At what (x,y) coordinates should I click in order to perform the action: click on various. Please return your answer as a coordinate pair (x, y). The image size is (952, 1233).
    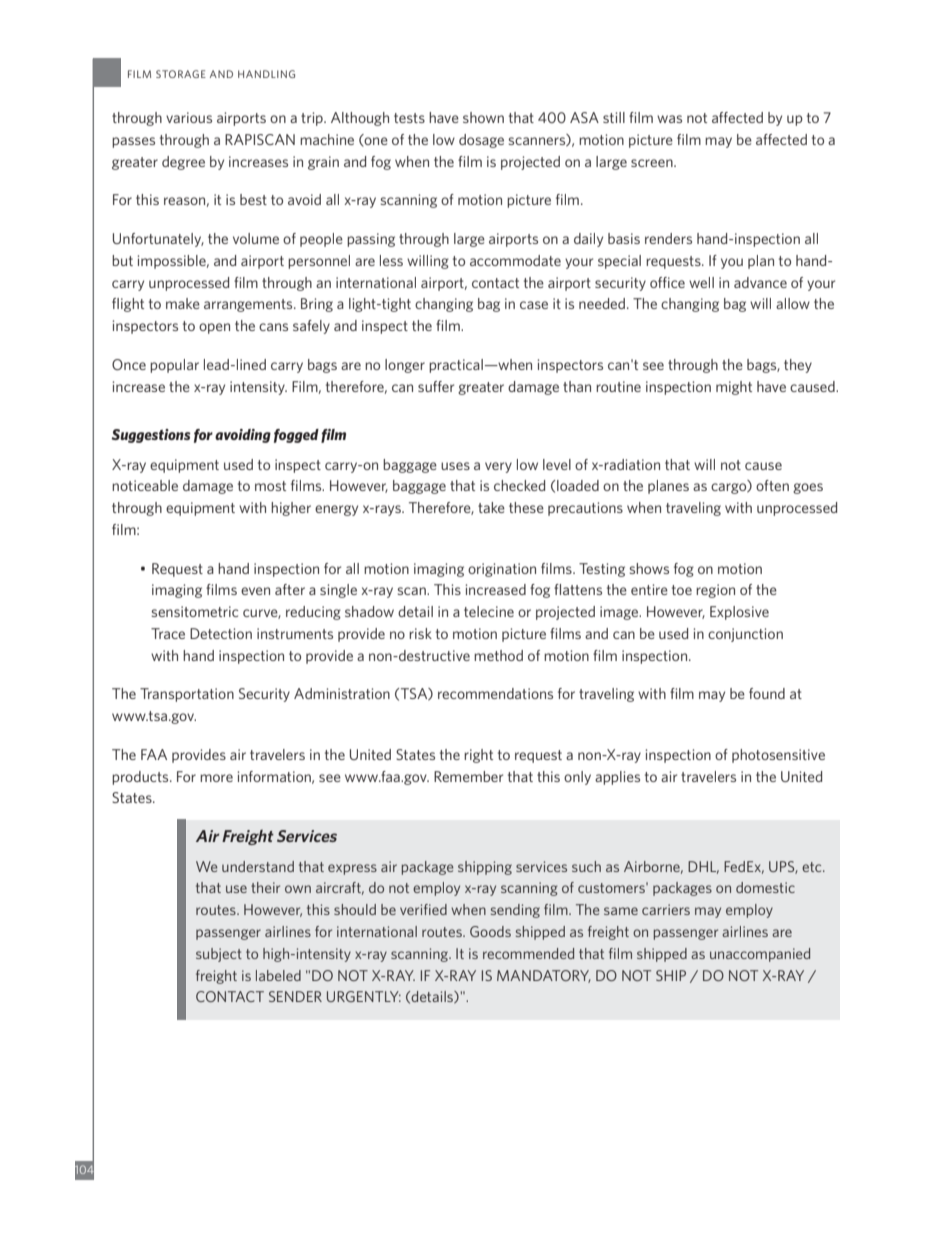
    Looking at the image, I should click on (189, 117).
